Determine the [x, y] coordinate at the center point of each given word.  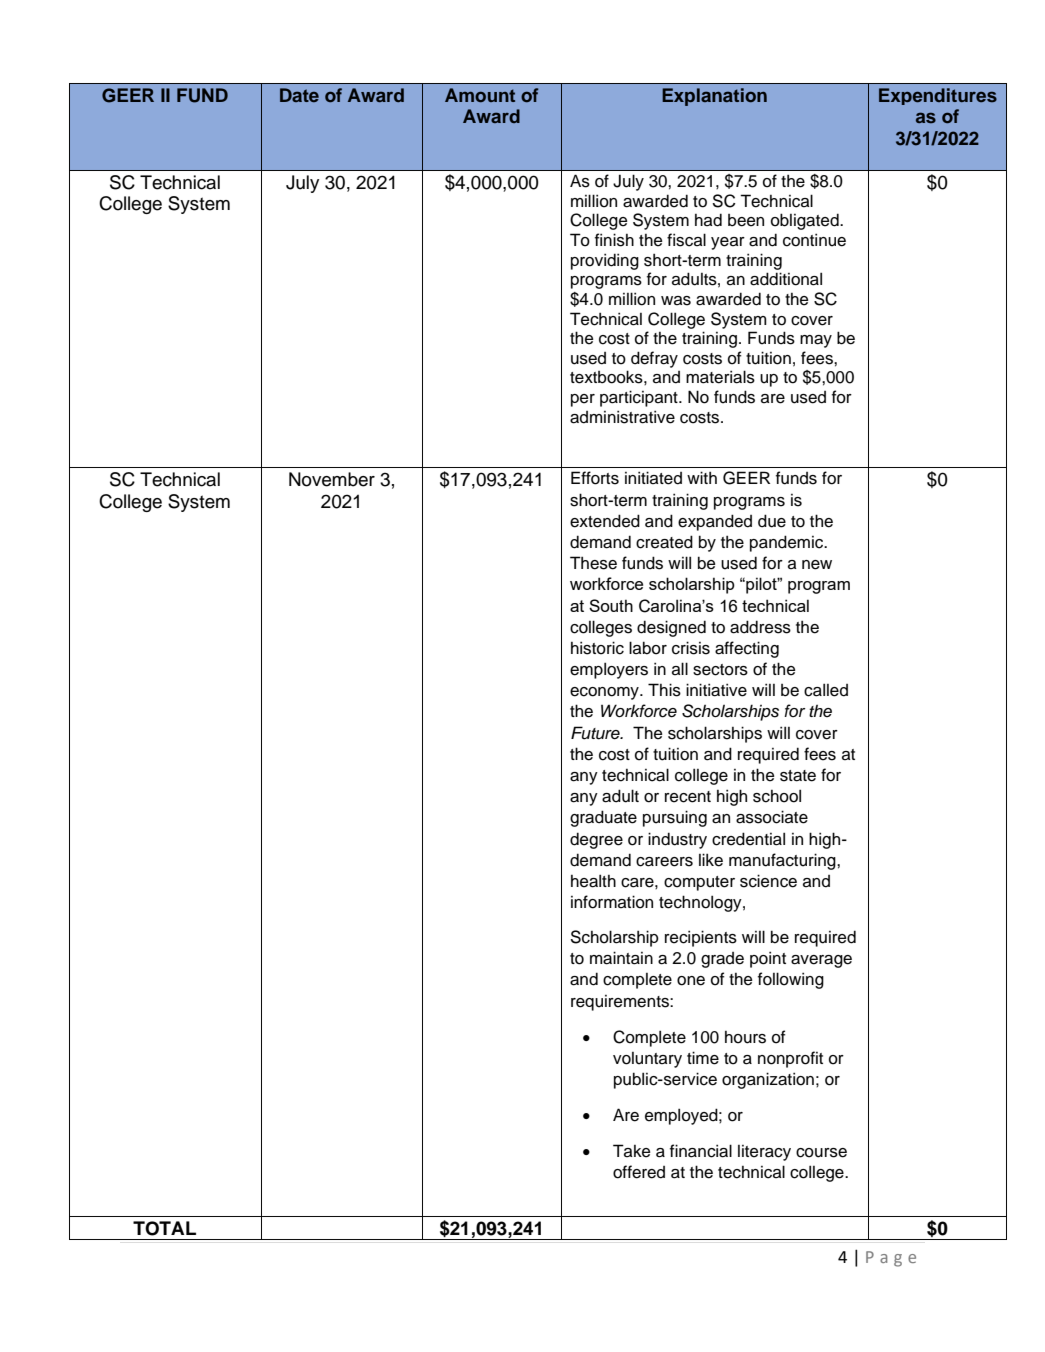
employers [609, 670]
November [332, 479]
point [768, 959]
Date [299, 95]
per [583, 400]
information [612, 902]
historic [597, 648]
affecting [747, 649]
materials [720, 377]
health [593, 881]
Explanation [714, 97]
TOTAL [164, 1228]
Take [631, 1151]
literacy [764, 1153]
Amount [480, 95]
